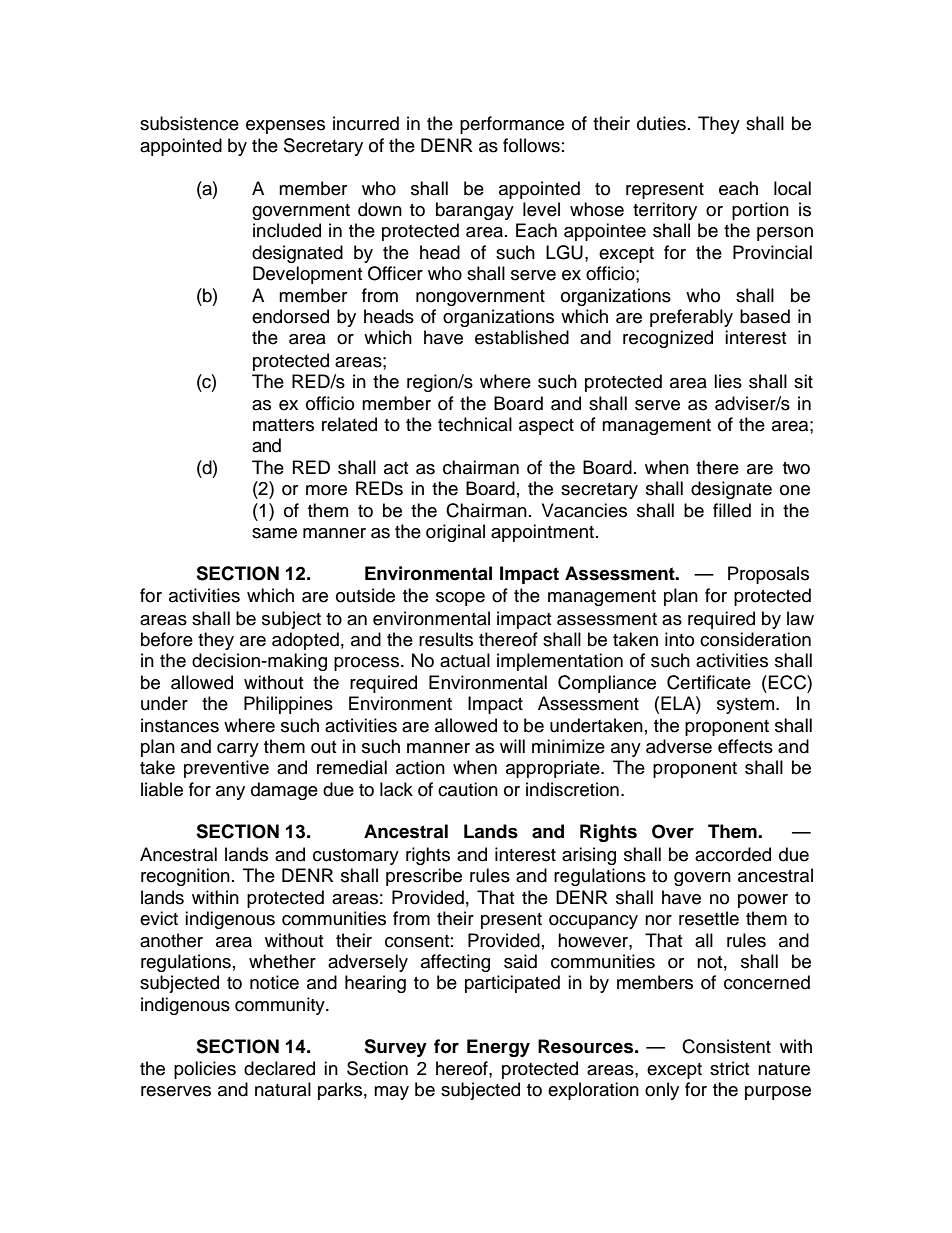 Image resolution: width=952 pixels, height=1233 pixels. What do you see at coordinates (468, 789) in the screenshot?
I see `caution` at bounding box center [468, 789].
